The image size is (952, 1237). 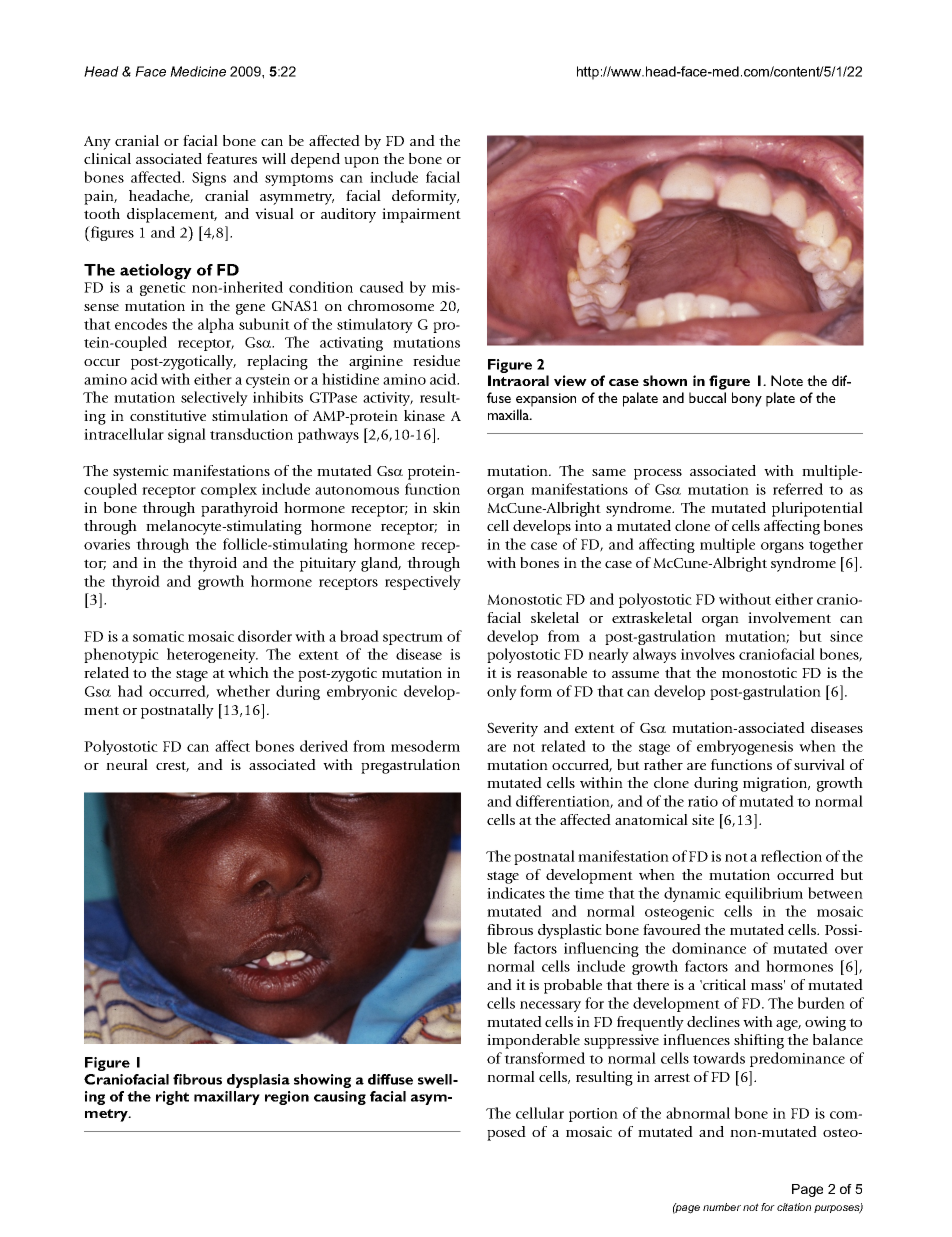 I want to click on skin, so click(x=446, y=507).
